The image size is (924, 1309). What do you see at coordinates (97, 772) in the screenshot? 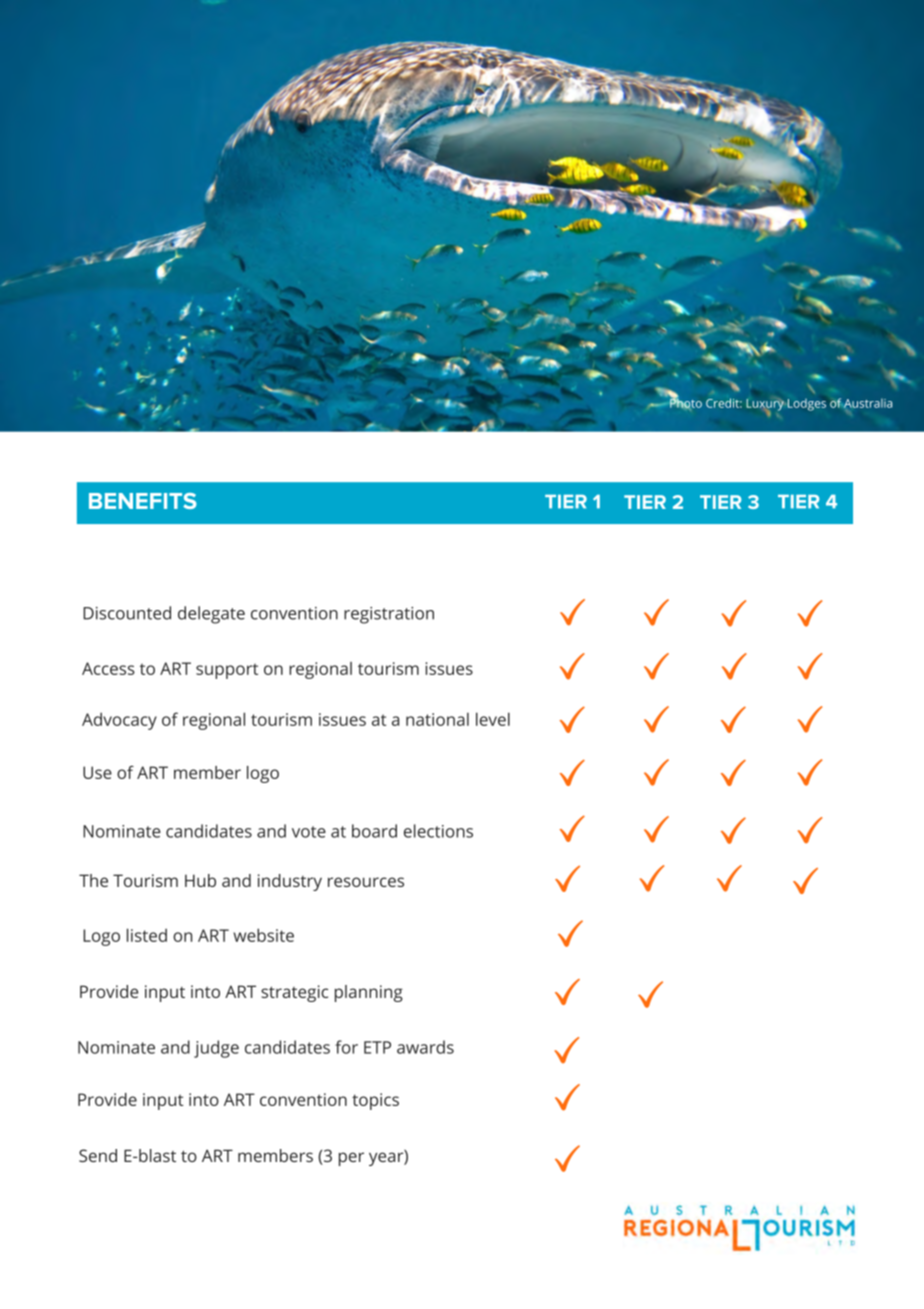
I see `Use` at bounding box center [97, 772].
